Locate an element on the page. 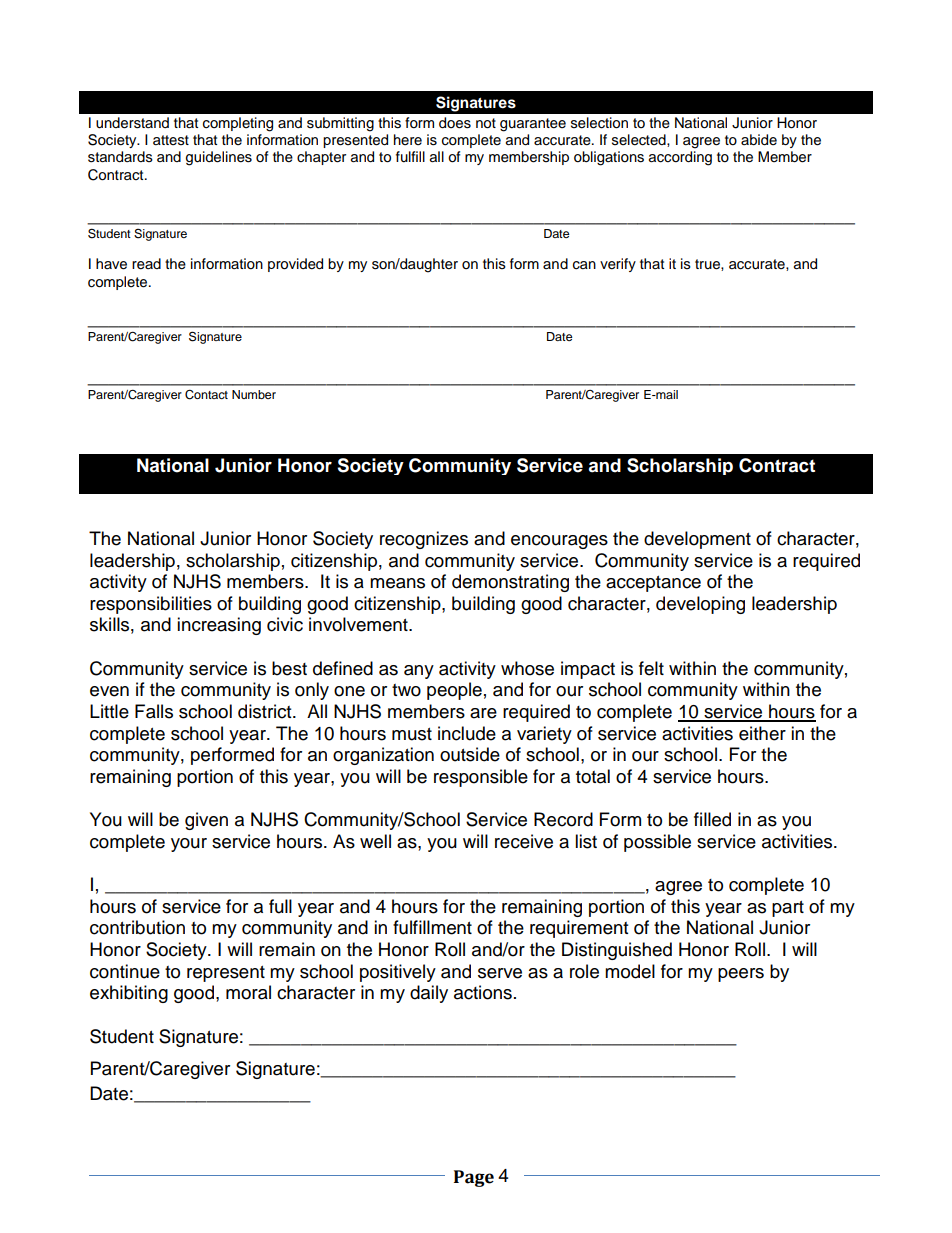 The height and width of the document is (1233, 952). well is located at coordinates (375, 841).
